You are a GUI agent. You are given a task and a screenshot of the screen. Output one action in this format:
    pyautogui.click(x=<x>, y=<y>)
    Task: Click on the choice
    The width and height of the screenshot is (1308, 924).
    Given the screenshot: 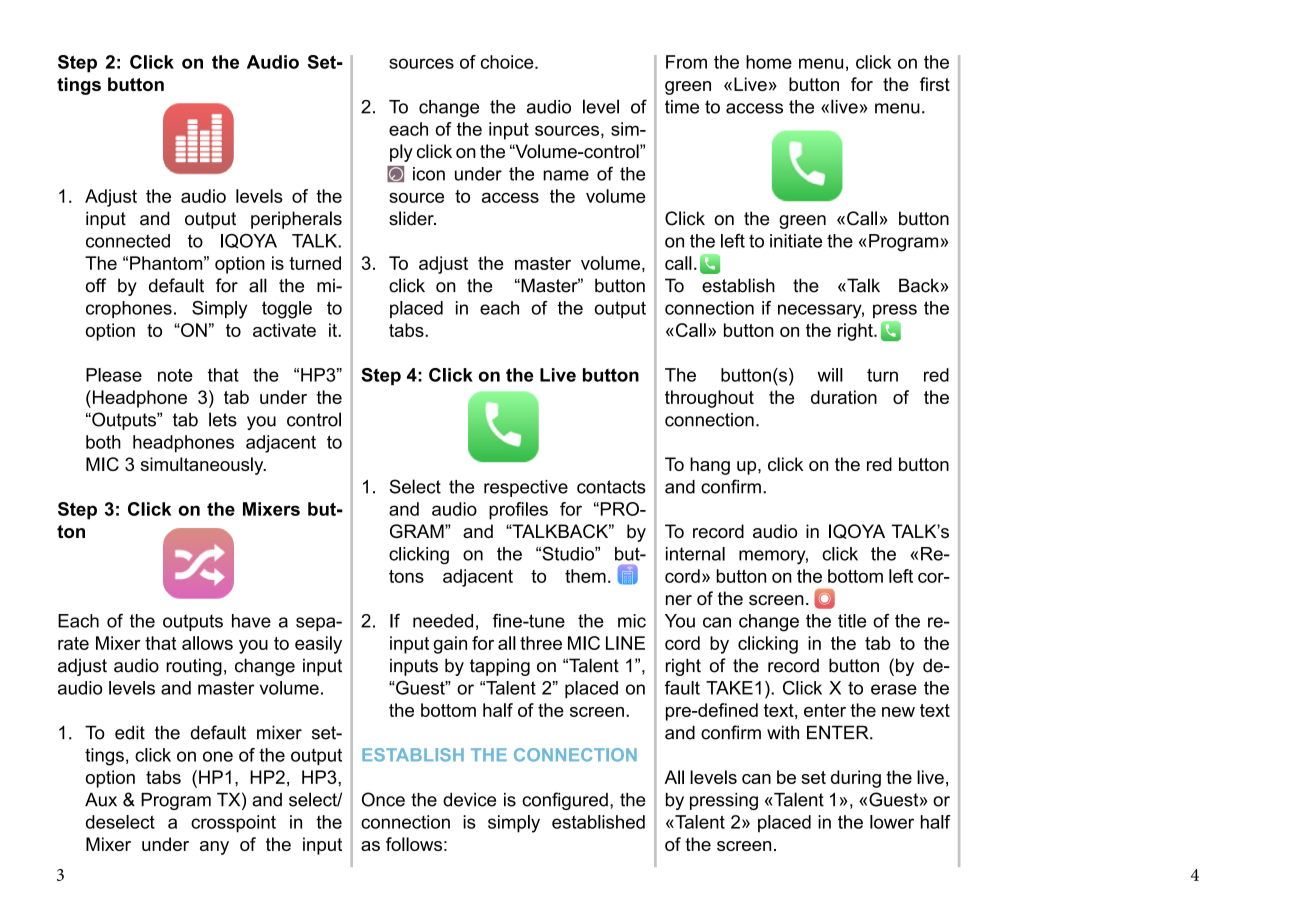 What is the action you would take?
    pyautogui.click(x=508, y=62)
